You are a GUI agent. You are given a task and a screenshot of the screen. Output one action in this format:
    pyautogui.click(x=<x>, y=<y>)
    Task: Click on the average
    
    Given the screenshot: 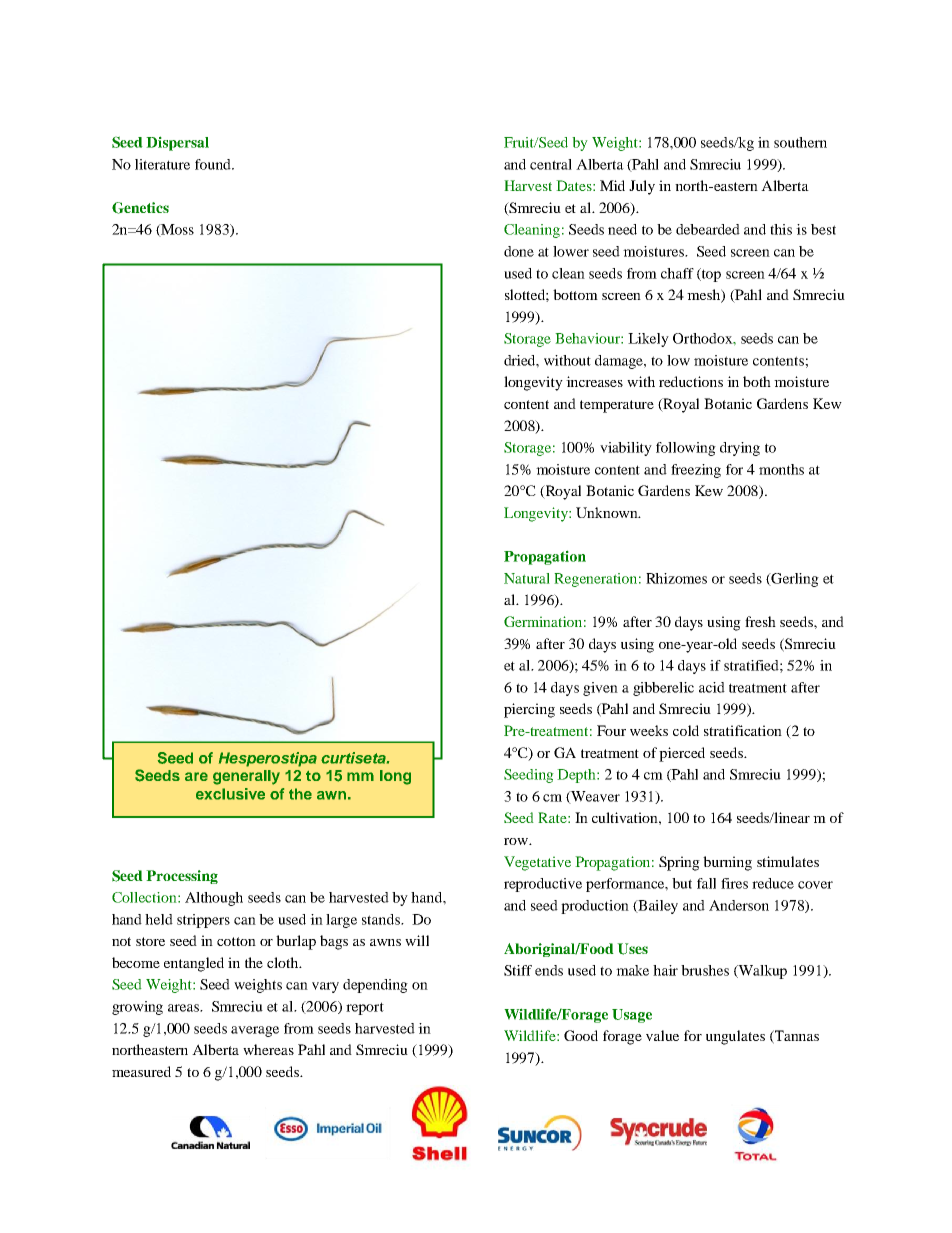 What is the action you would take?
    pyautogui.click(x=255, y=1031)
